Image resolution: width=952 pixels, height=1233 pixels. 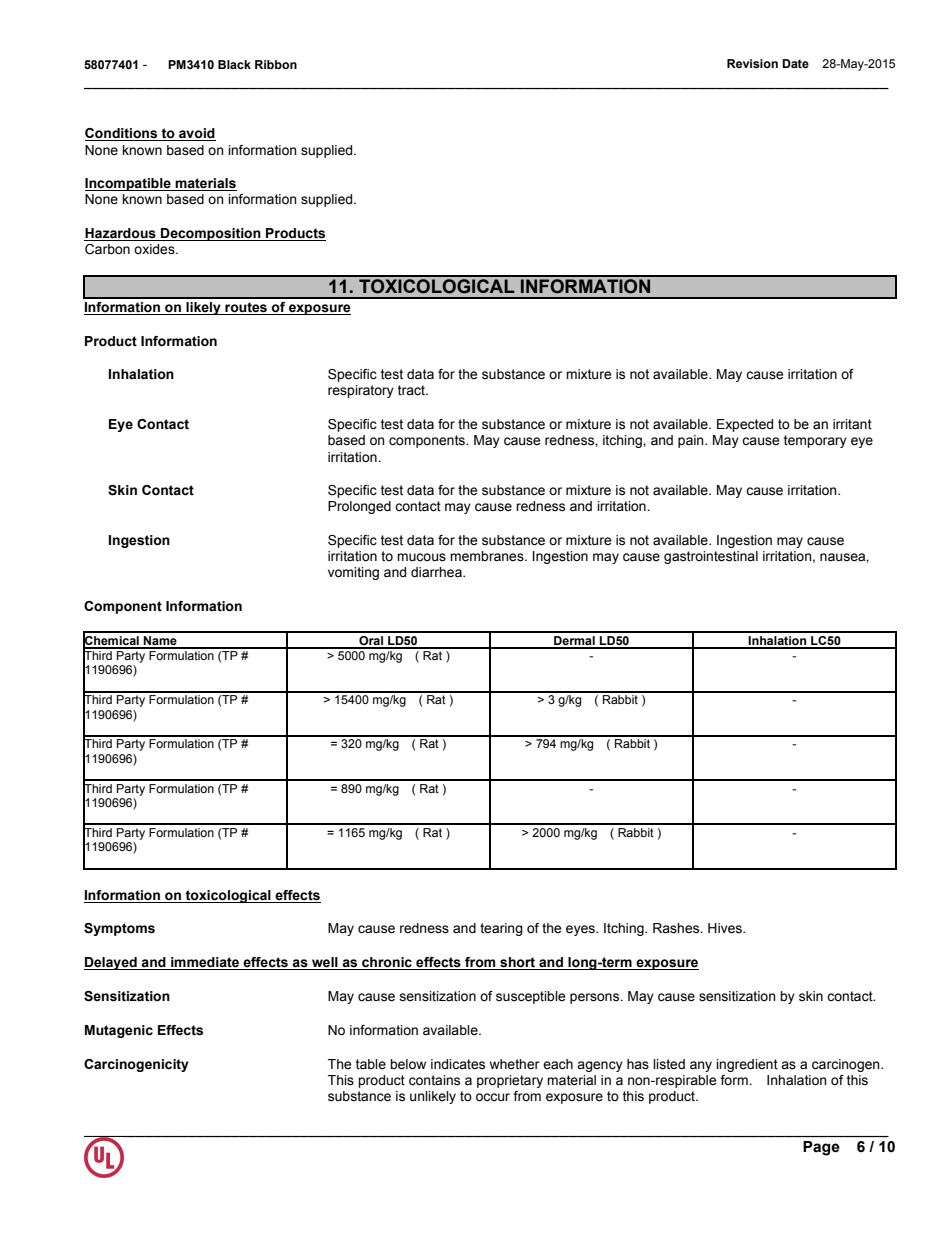 What do you see at coordinates (353, 573) in the screenshot?
I see `vomiting` at bounding box center [353, 573].
